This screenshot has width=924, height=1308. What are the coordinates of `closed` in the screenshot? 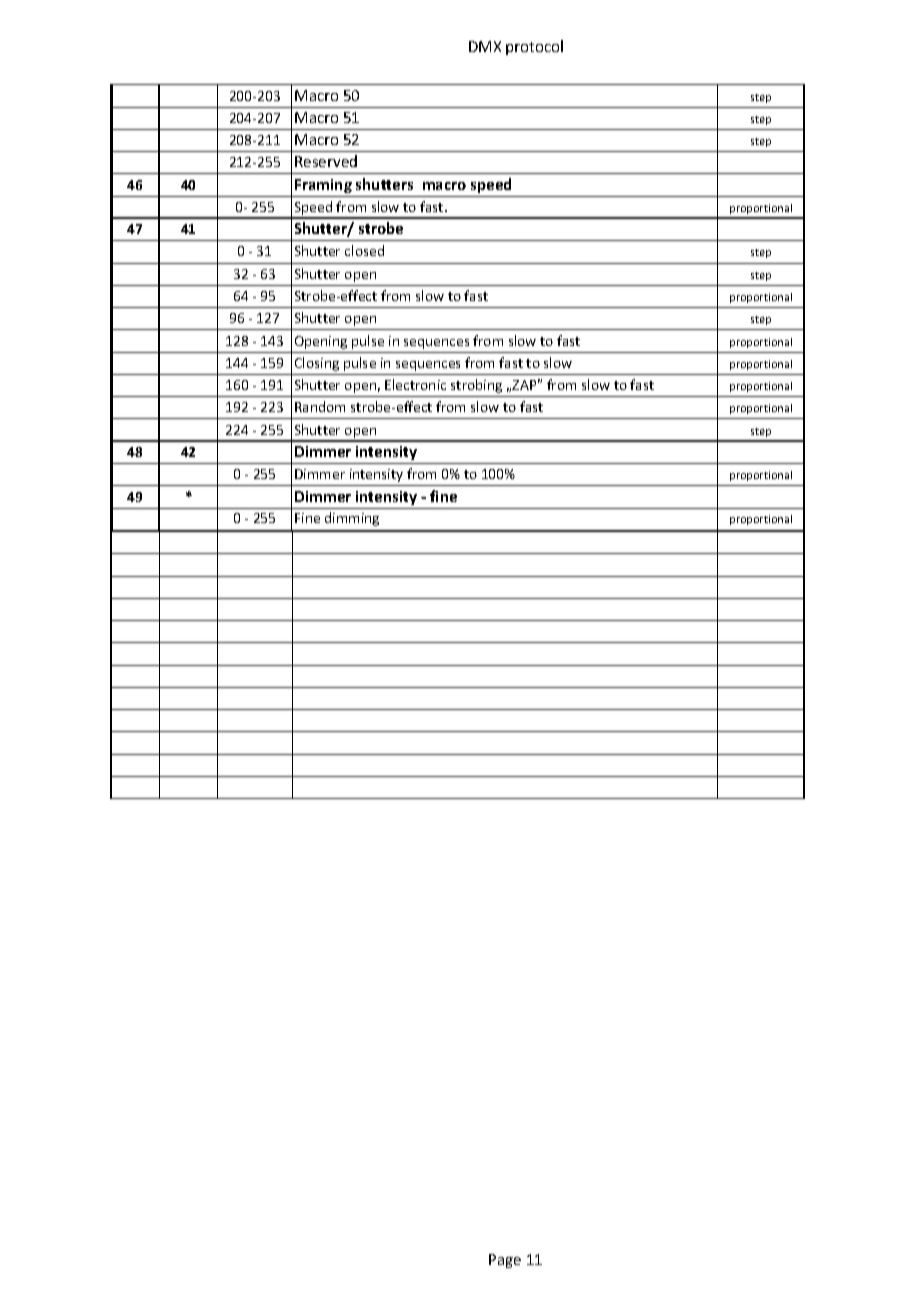 It's located at (364, 250).
